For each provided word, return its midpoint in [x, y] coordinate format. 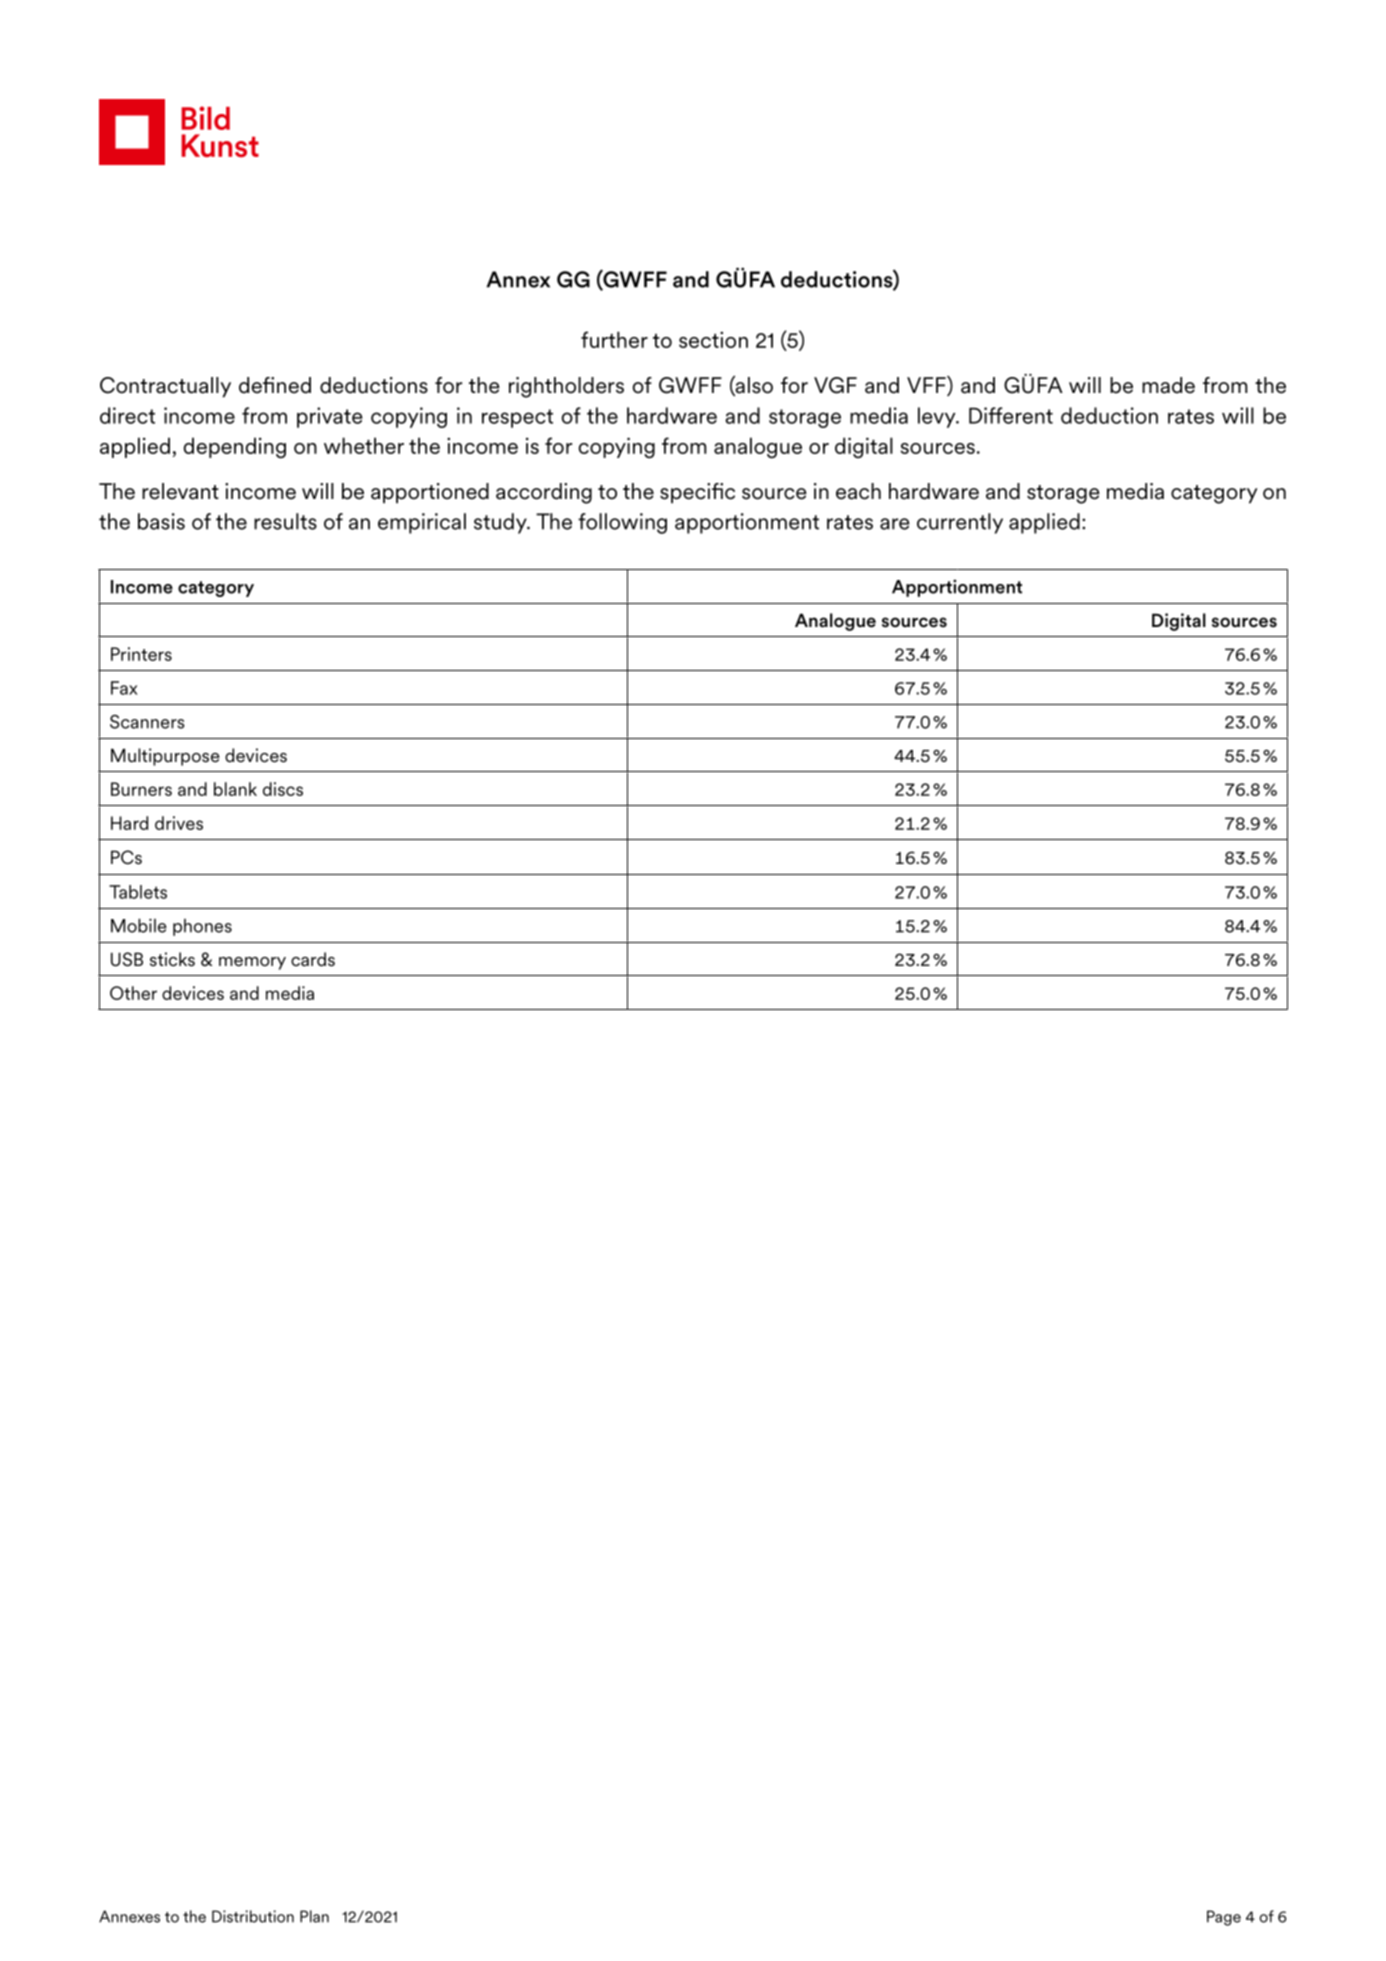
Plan [314, 1916]
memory [252, 963]
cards [313, 959]
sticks [172, 959]
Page [1224, 1918]
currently [960, 523]
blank [235, 789]
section [713, 339]
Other [133, 993]
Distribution [253, 1916]
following [622, 523]
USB [127, 959]
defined [275, 385]
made [1168, 385]
